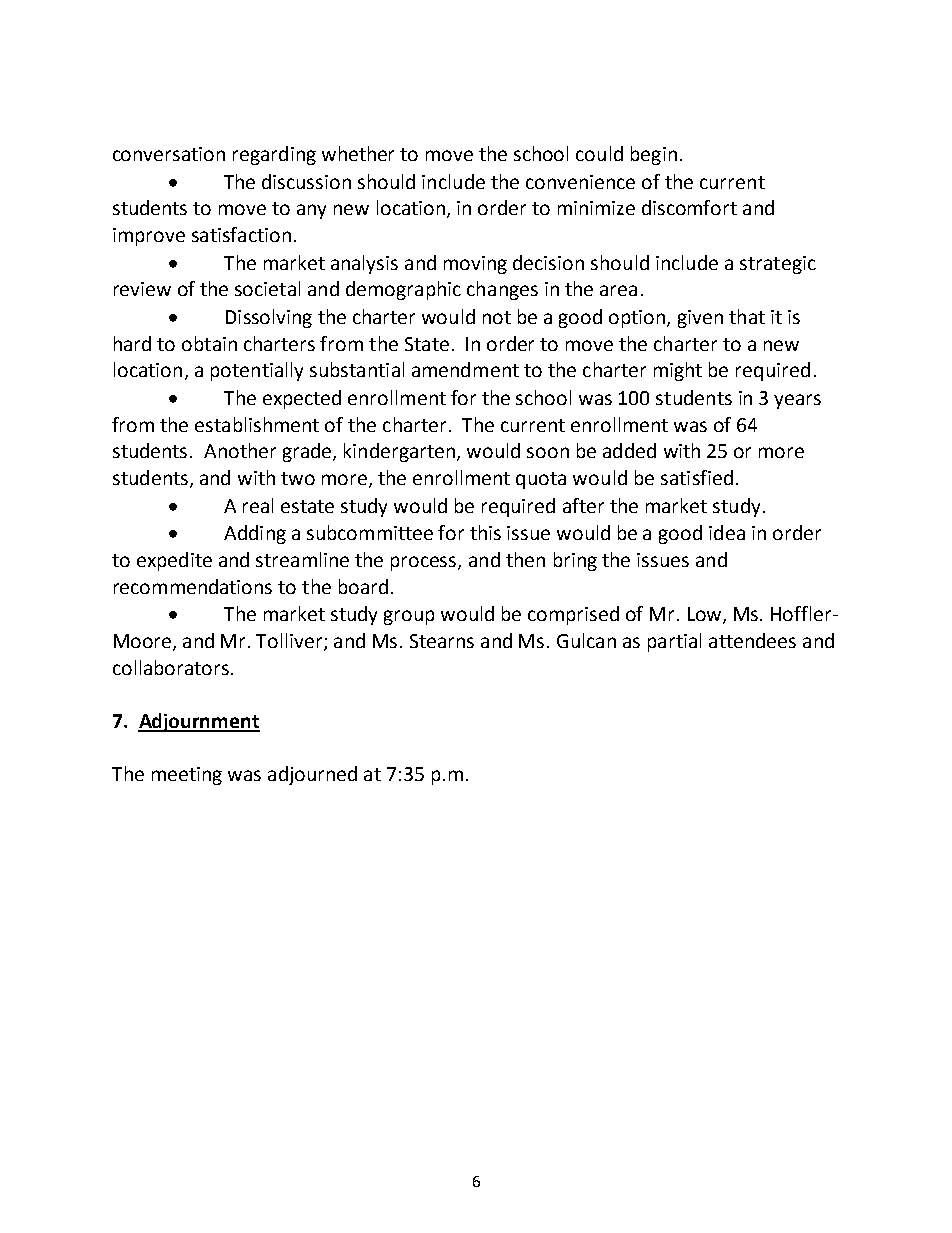 The image size is (952, 1233). Describe the element at coordinates (442, 641) in the screenshot. I see `Stearns` at that location.
